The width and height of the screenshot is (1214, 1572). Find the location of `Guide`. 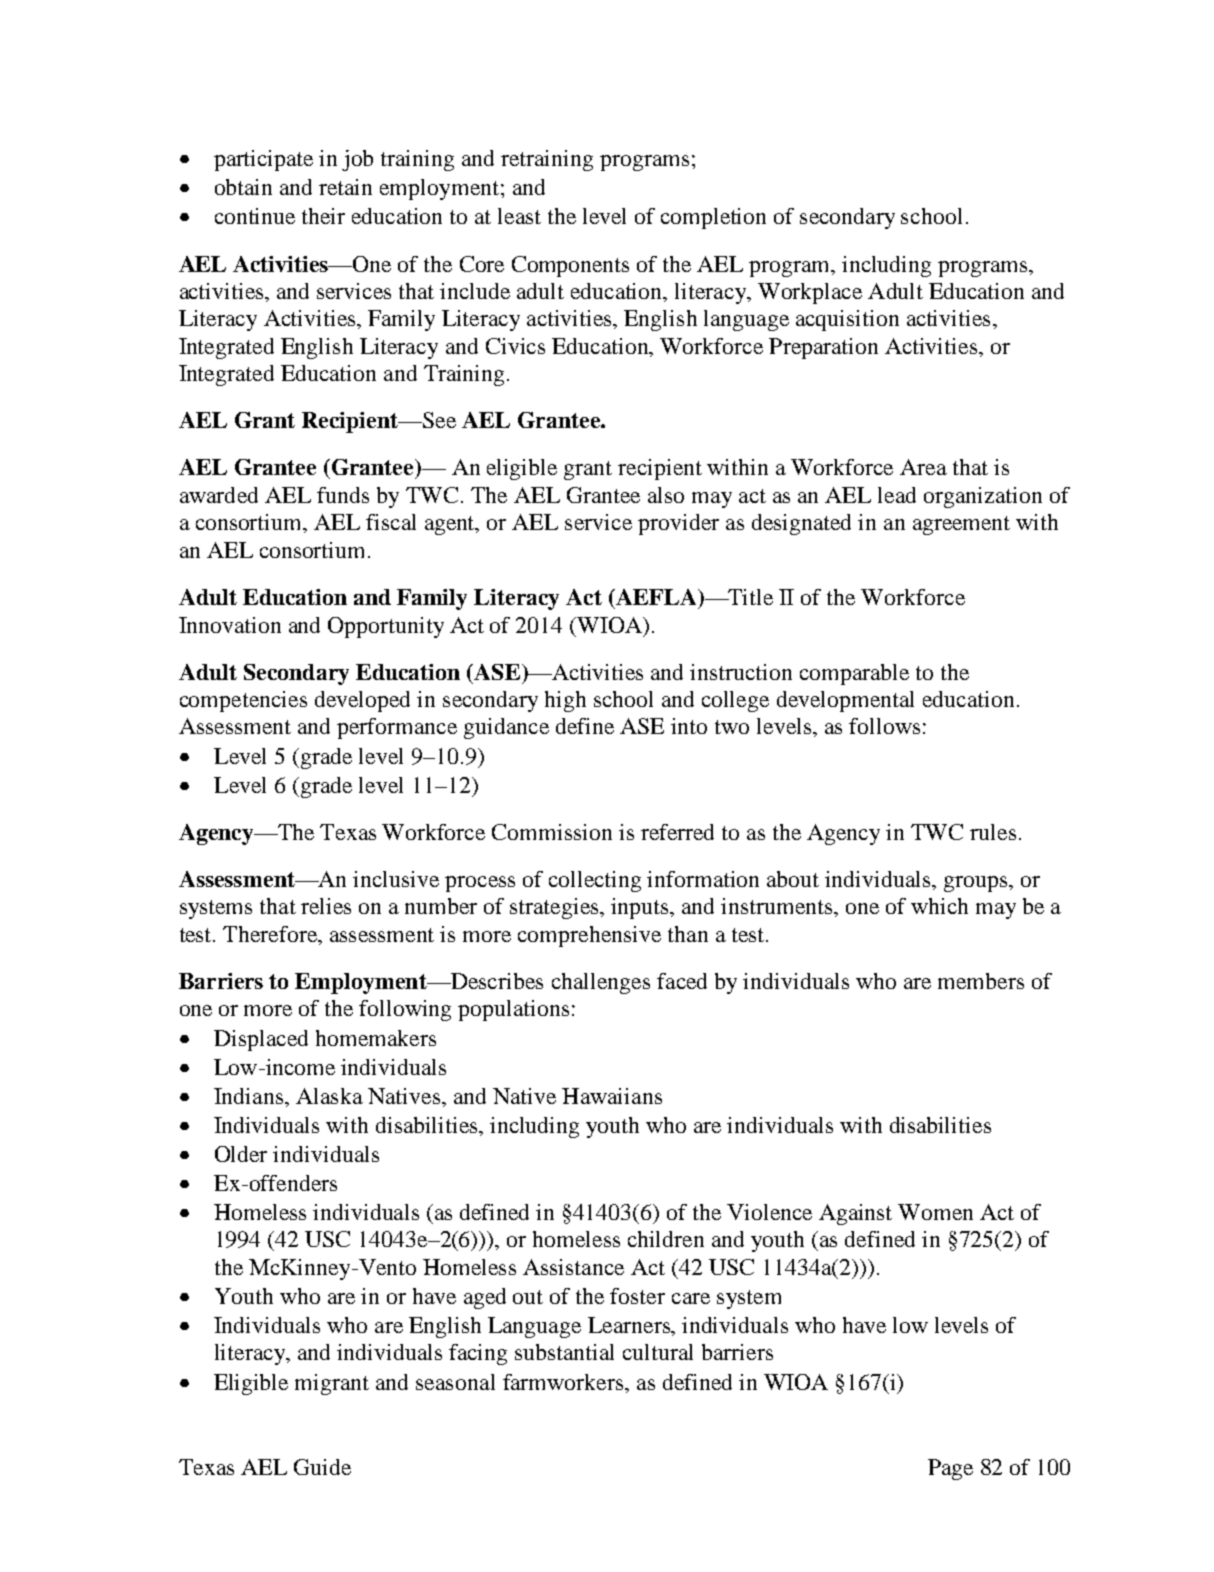

Guide is located at coordinates (322, 1467).
